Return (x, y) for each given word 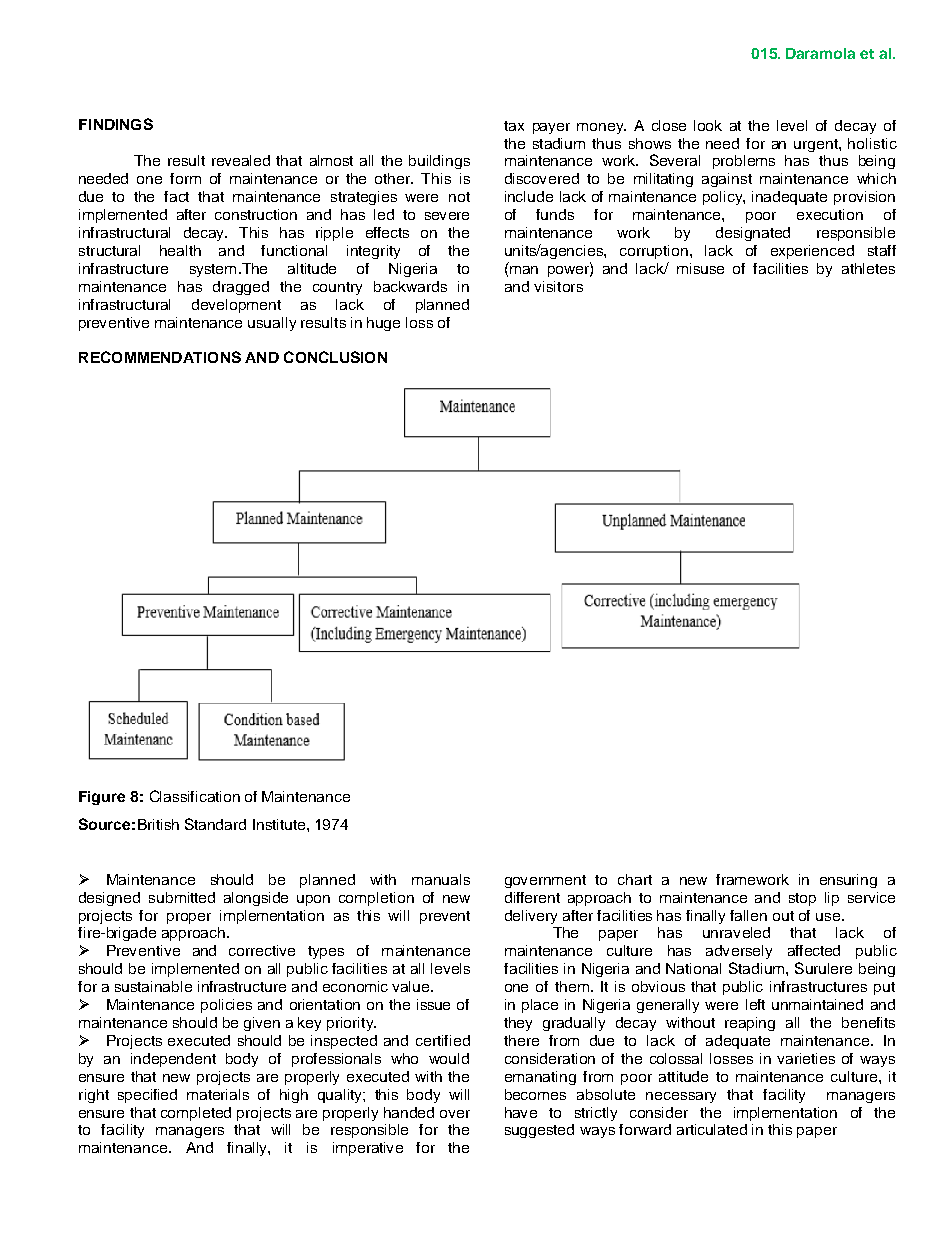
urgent (817, 145)
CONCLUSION (335, 357)
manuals (441, 879)
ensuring (848, 881)
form (185, 178)
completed (196, 1114)
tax (514, 126)
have (521, 1112)
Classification (195, 796)
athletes (868, 268)
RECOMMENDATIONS (160, 357)
